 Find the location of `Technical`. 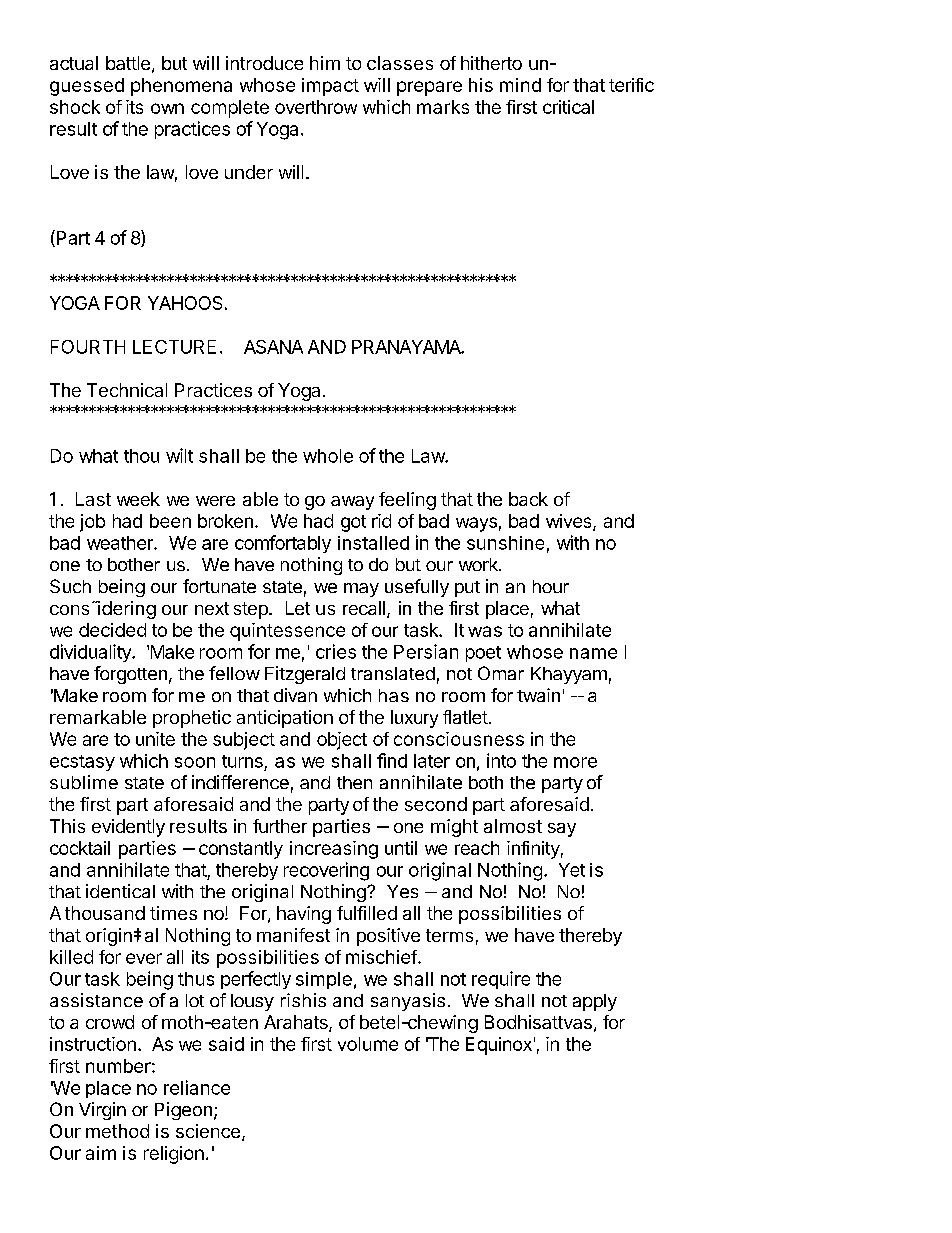

Technical is located at coordinates (127, 390).
